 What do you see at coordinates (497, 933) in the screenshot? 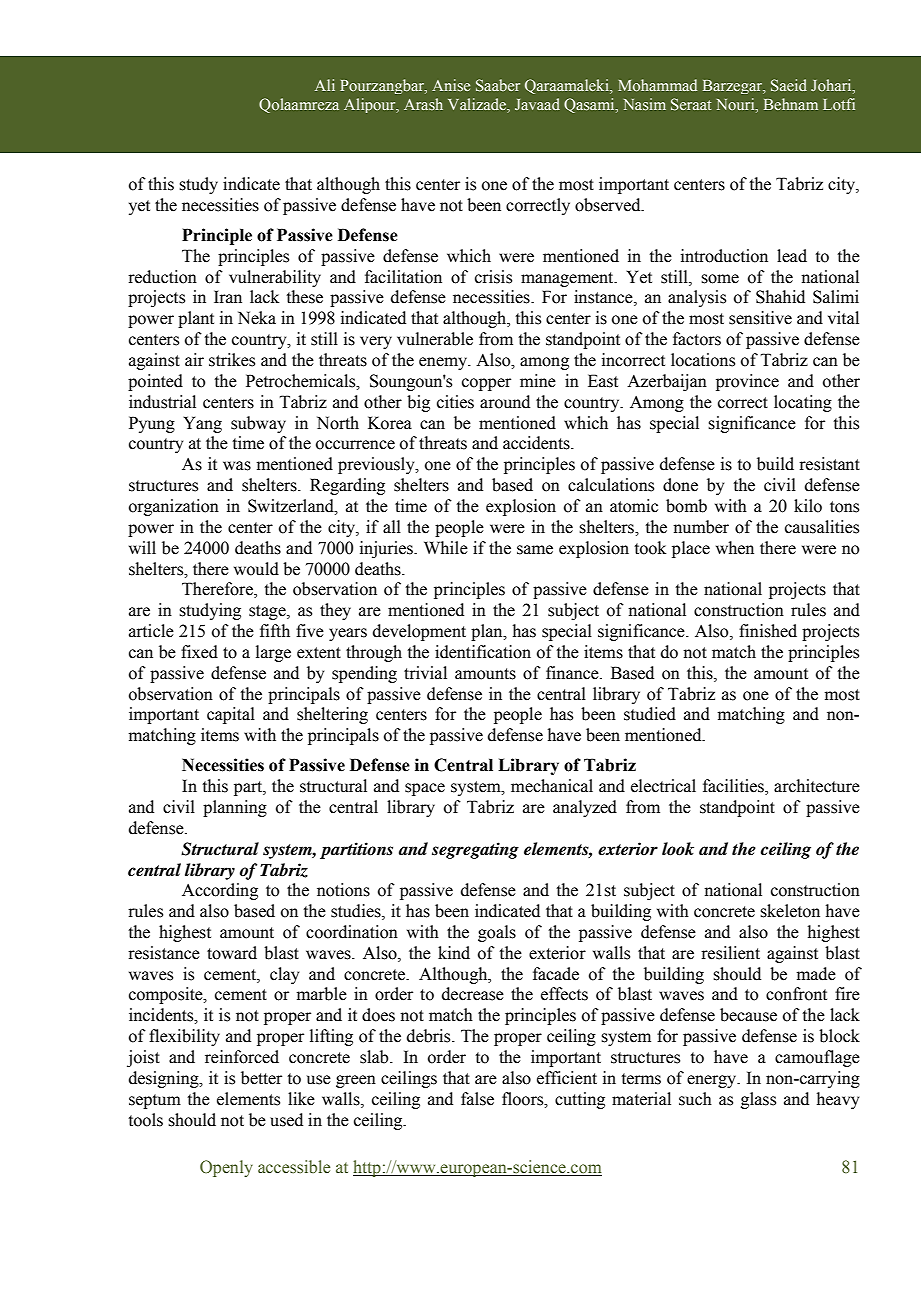
I see `goals` at bounding box center [497, 933].
